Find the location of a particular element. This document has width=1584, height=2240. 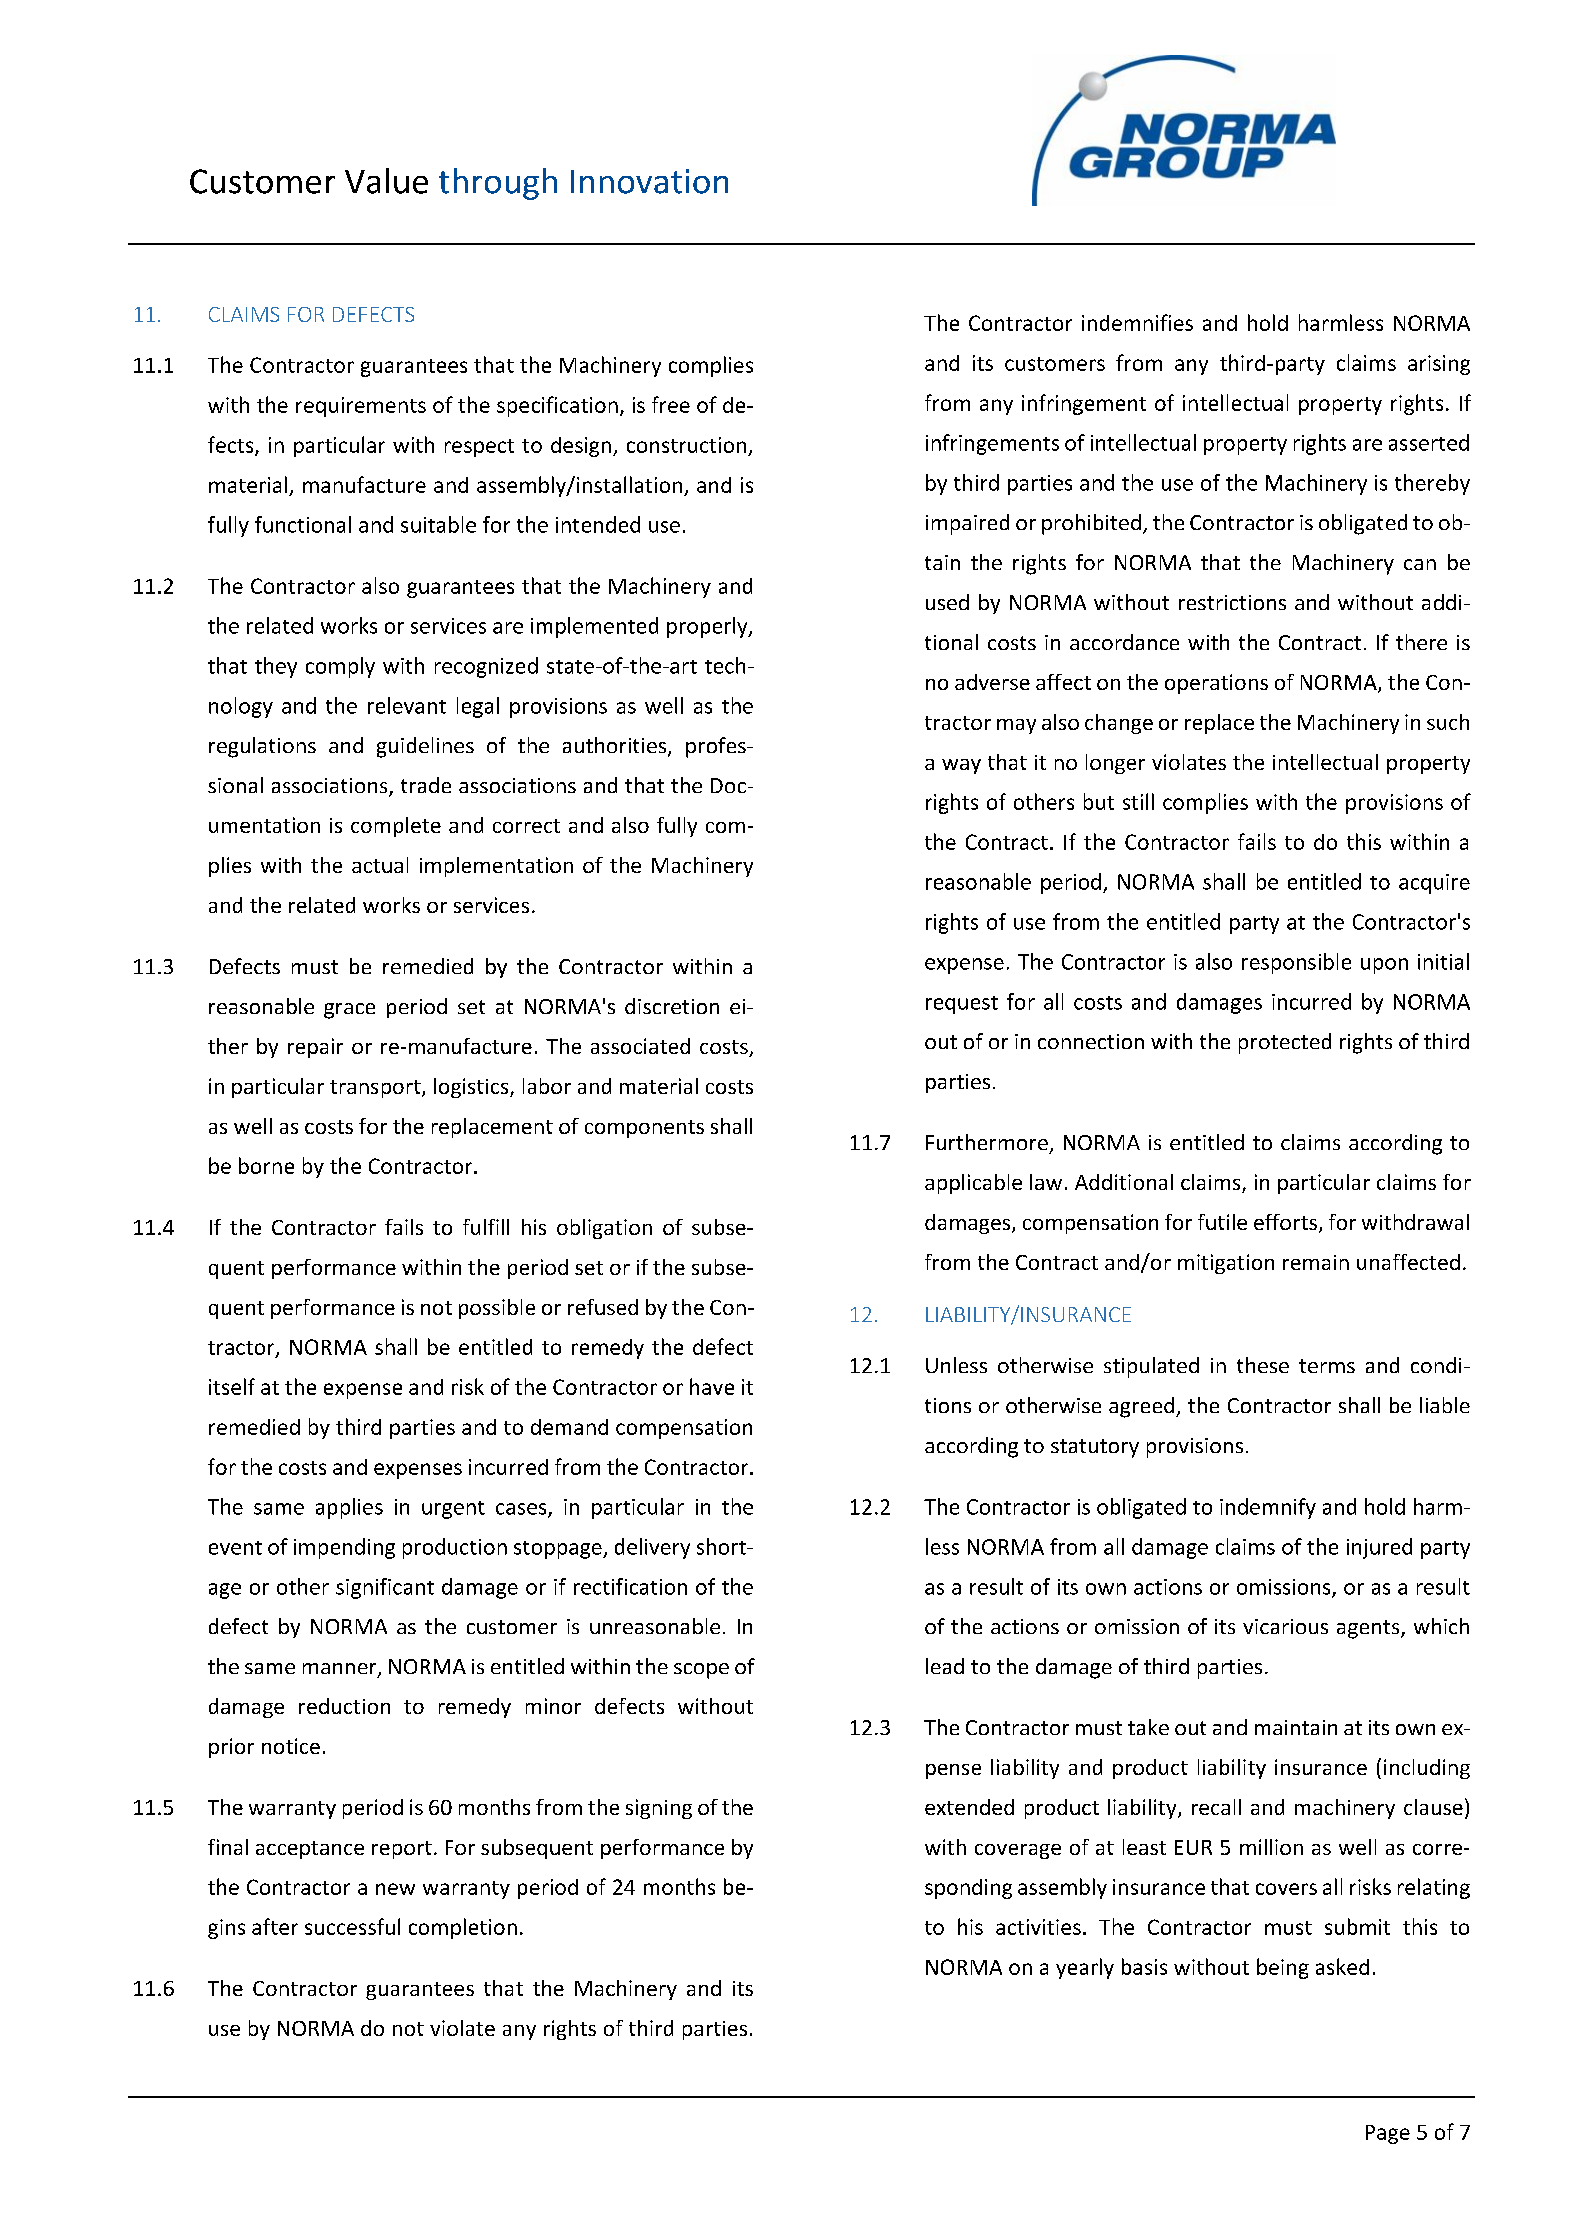

still is located at coordinates (1138, 801).
